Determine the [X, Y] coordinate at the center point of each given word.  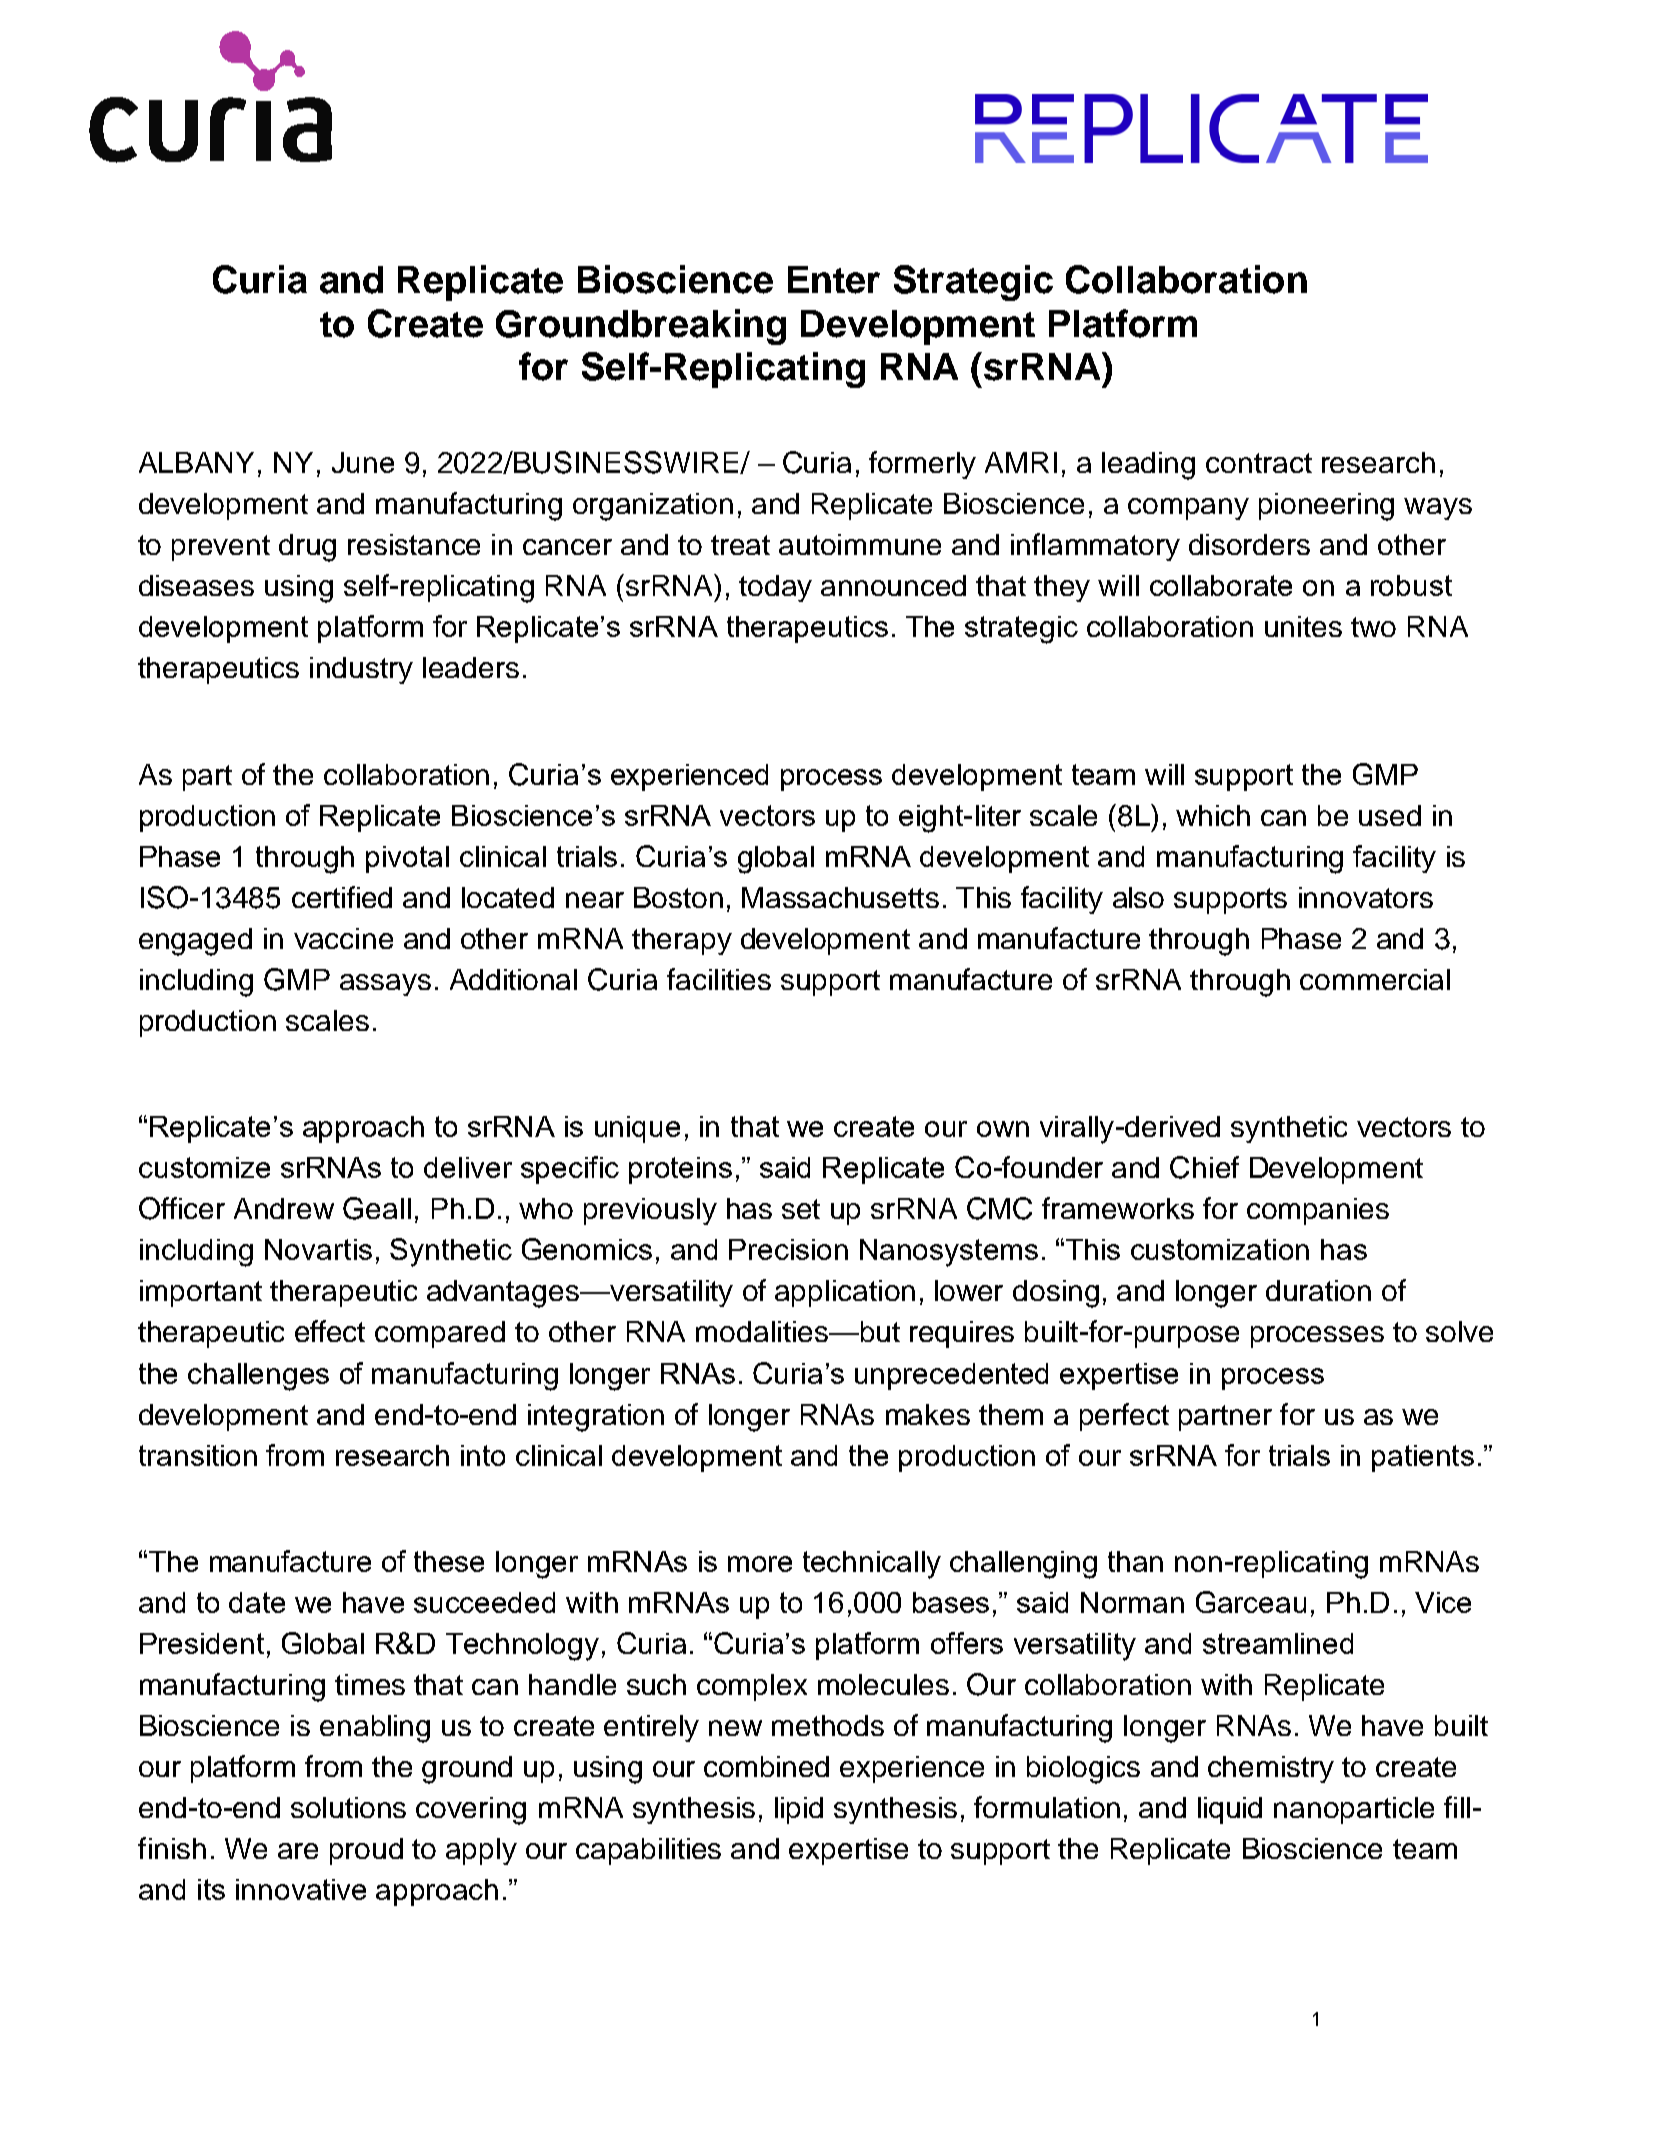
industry [361, 670]
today [775, 588]
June [363, 462]
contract [1259, 463]
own [1003, 1129]
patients [1423, 1458]
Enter [834, 280]
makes [928, 1414]
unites [1303, 626]
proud [366, 1851]
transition [198, 1455]
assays [385, 985]
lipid [799, 1810]
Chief [1204, 1167]
